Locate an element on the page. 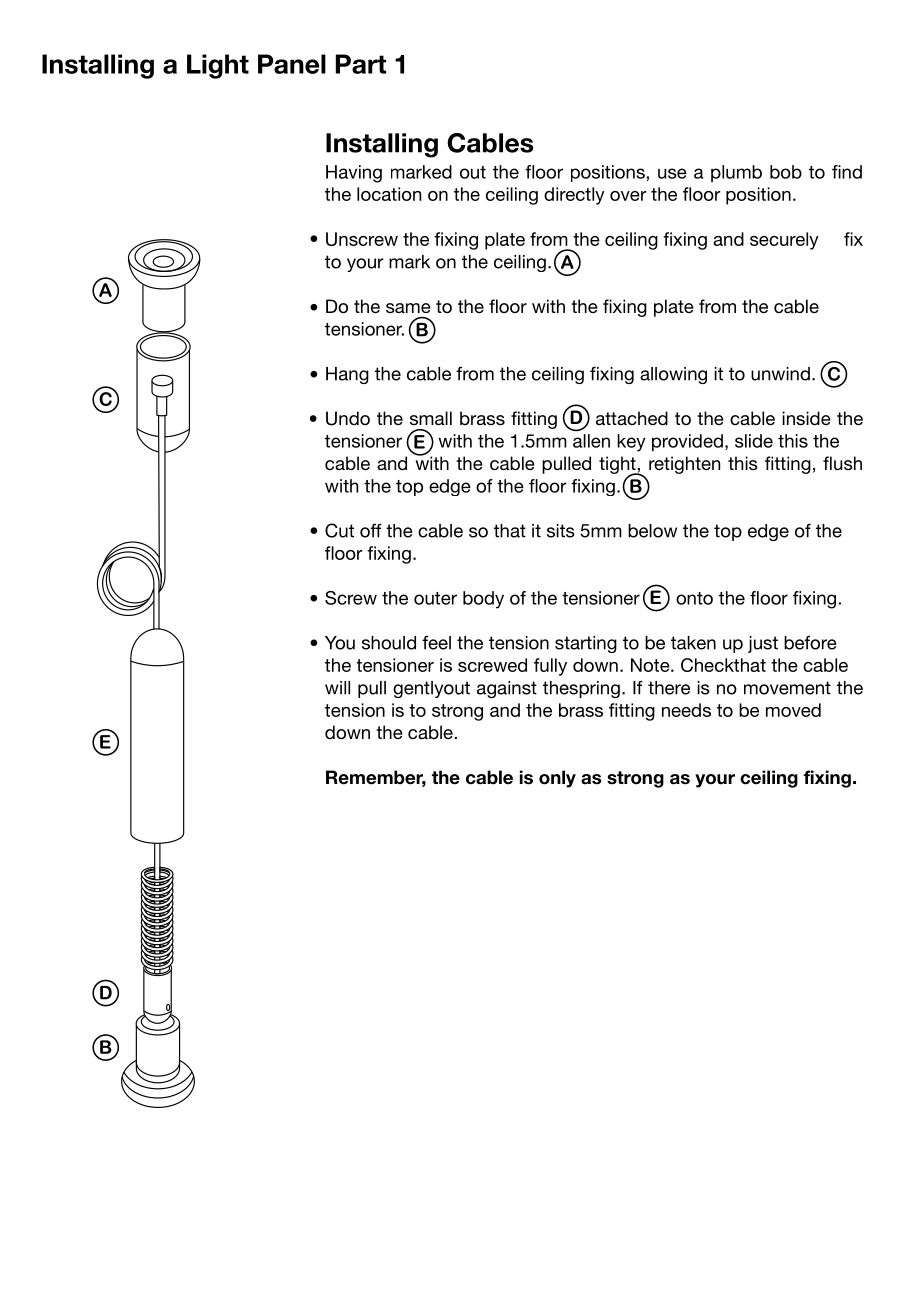  allowing is located at coordinates (673, 375).
